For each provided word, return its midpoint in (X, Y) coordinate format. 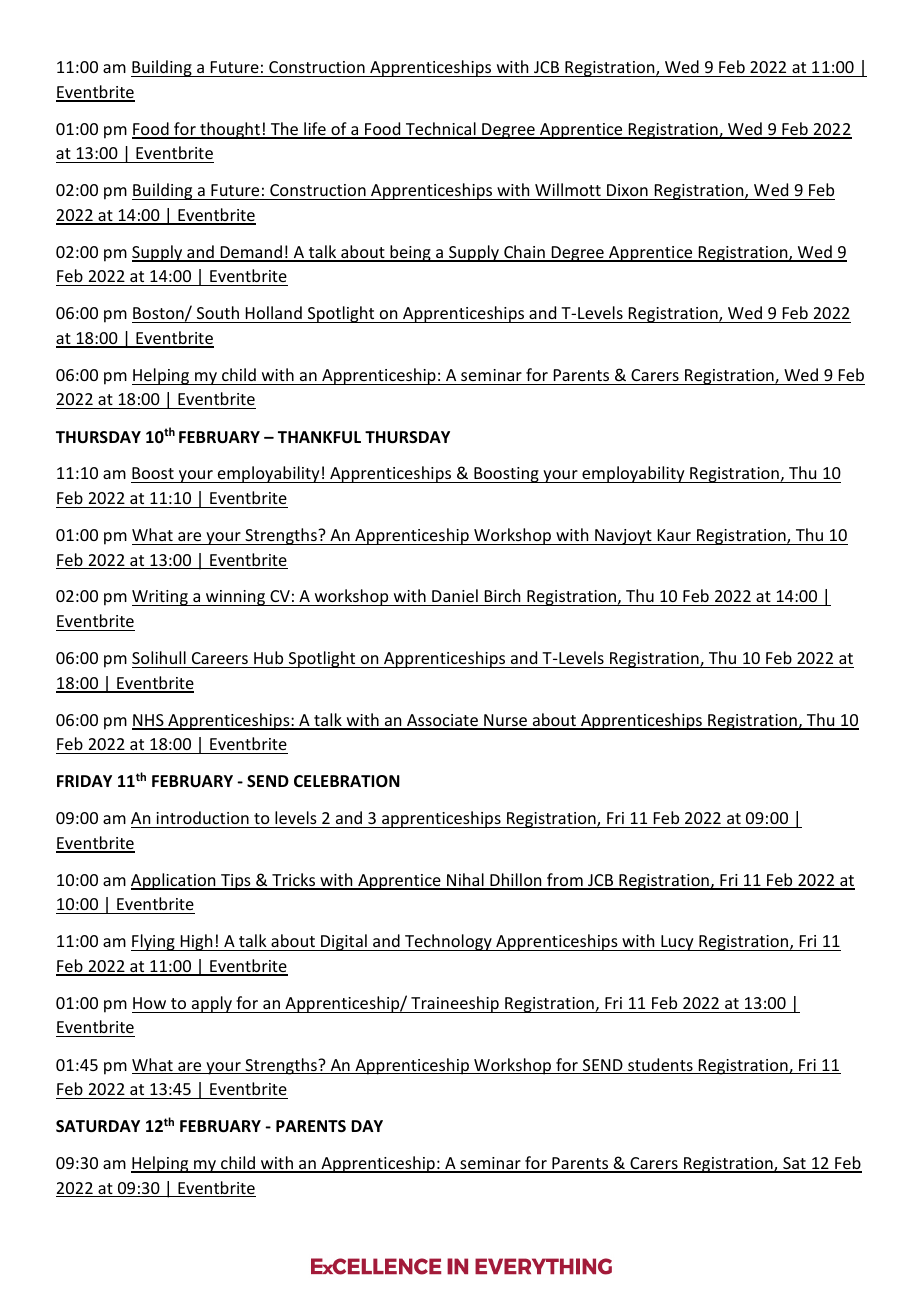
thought (230, 130)
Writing (161, 598)
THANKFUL (319, 437)
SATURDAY (98, 1126)
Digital (344, 942)
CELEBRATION (347, 781)
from (565, 881)
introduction (202, 817)
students (660, 1066)
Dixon (627, 190)
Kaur (674, 535)
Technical (440, 130)
